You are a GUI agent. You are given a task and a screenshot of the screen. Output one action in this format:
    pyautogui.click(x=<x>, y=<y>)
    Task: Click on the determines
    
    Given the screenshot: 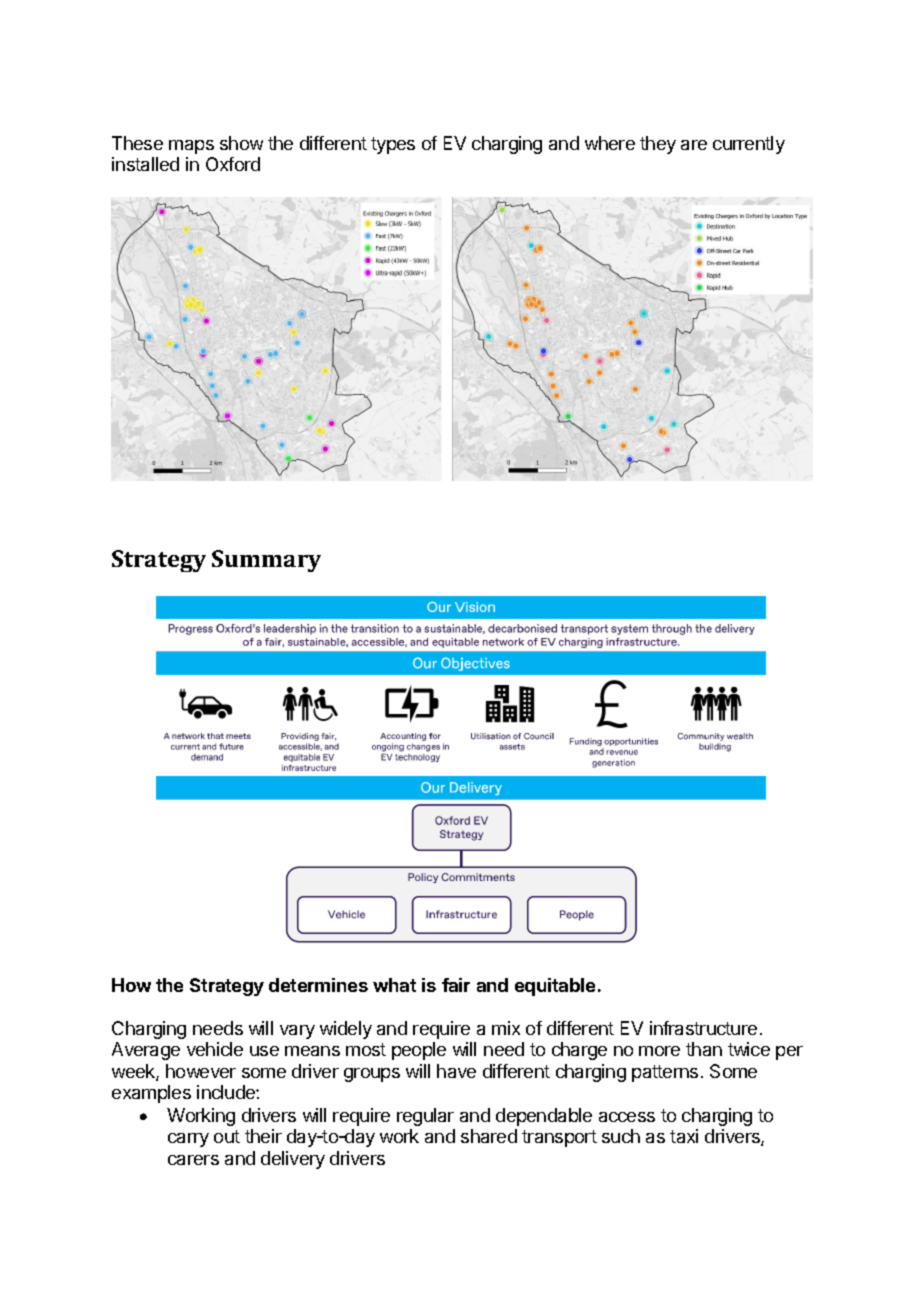 What is the action you would take?
    pyautogui.click(x=318, y=985)
